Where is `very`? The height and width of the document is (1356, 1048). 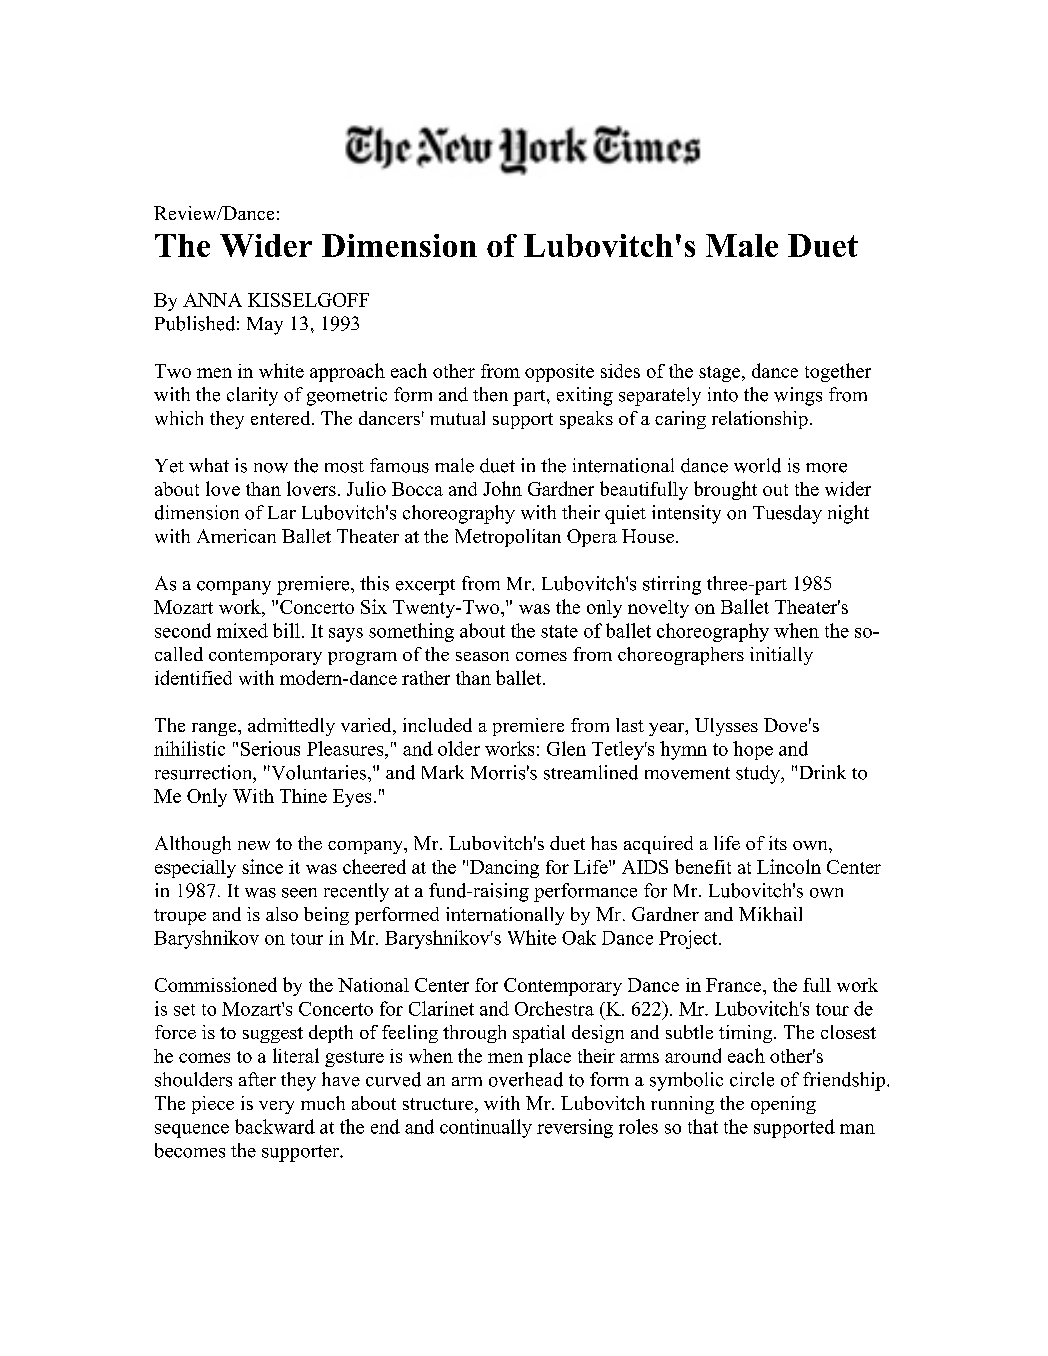 very is located at coordinates (276, 1107).
